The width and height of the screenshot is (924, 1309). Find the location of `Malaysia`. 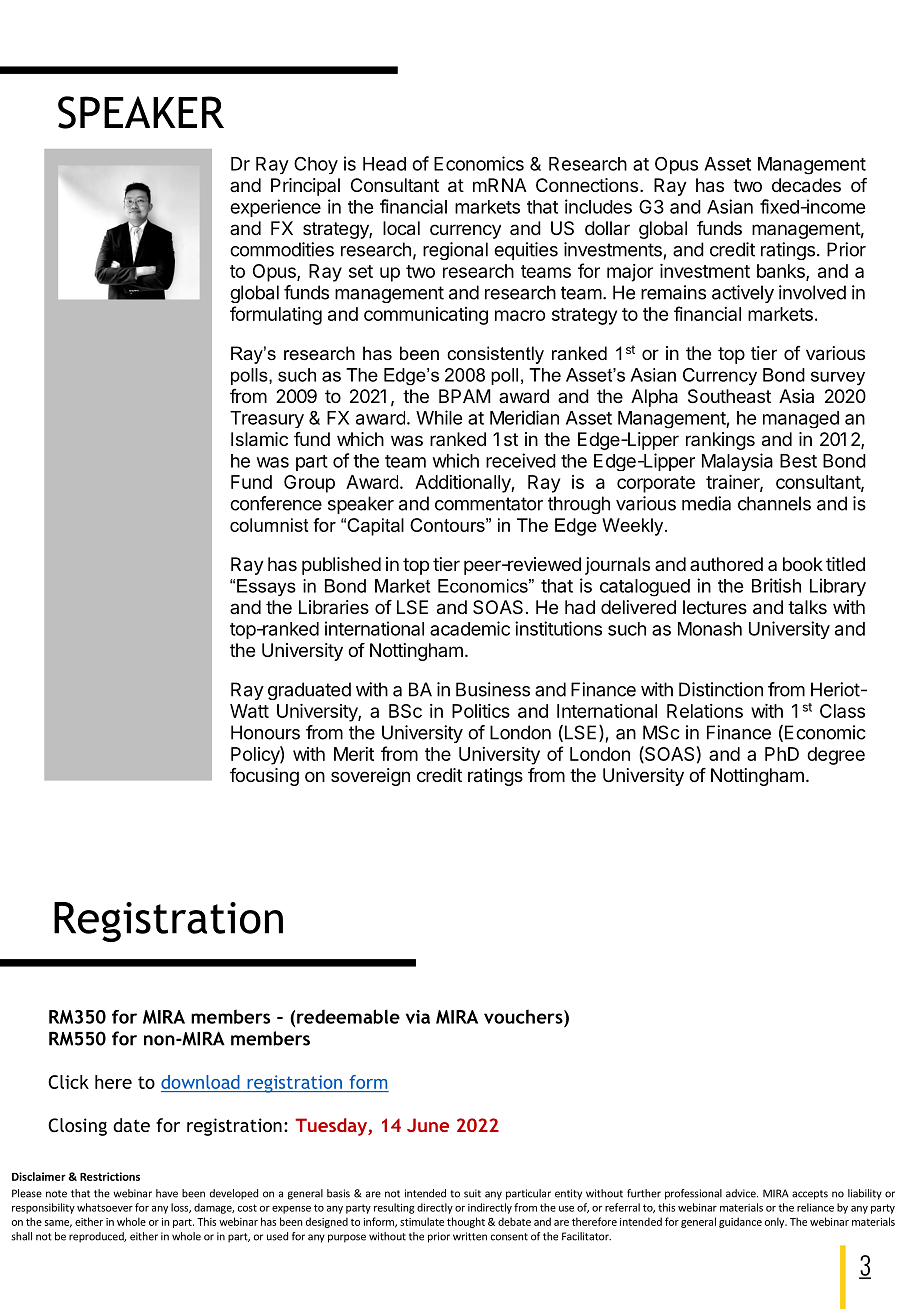

Malaysia is located at coordinates (737, 462).
